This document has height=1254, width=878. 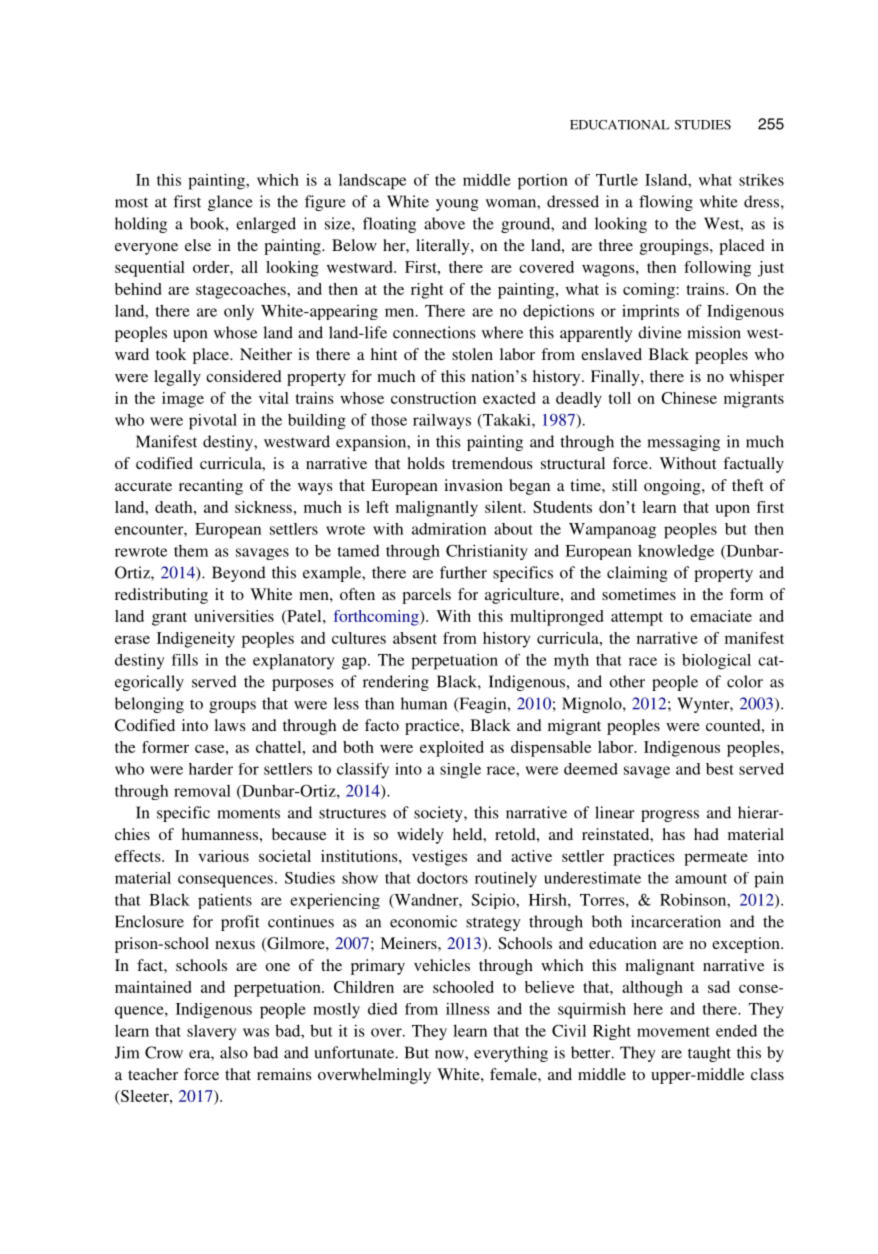 What do you see at coordinates (468, 1009) in the document?
I see `illness` at bounding box center [468, 1009].
